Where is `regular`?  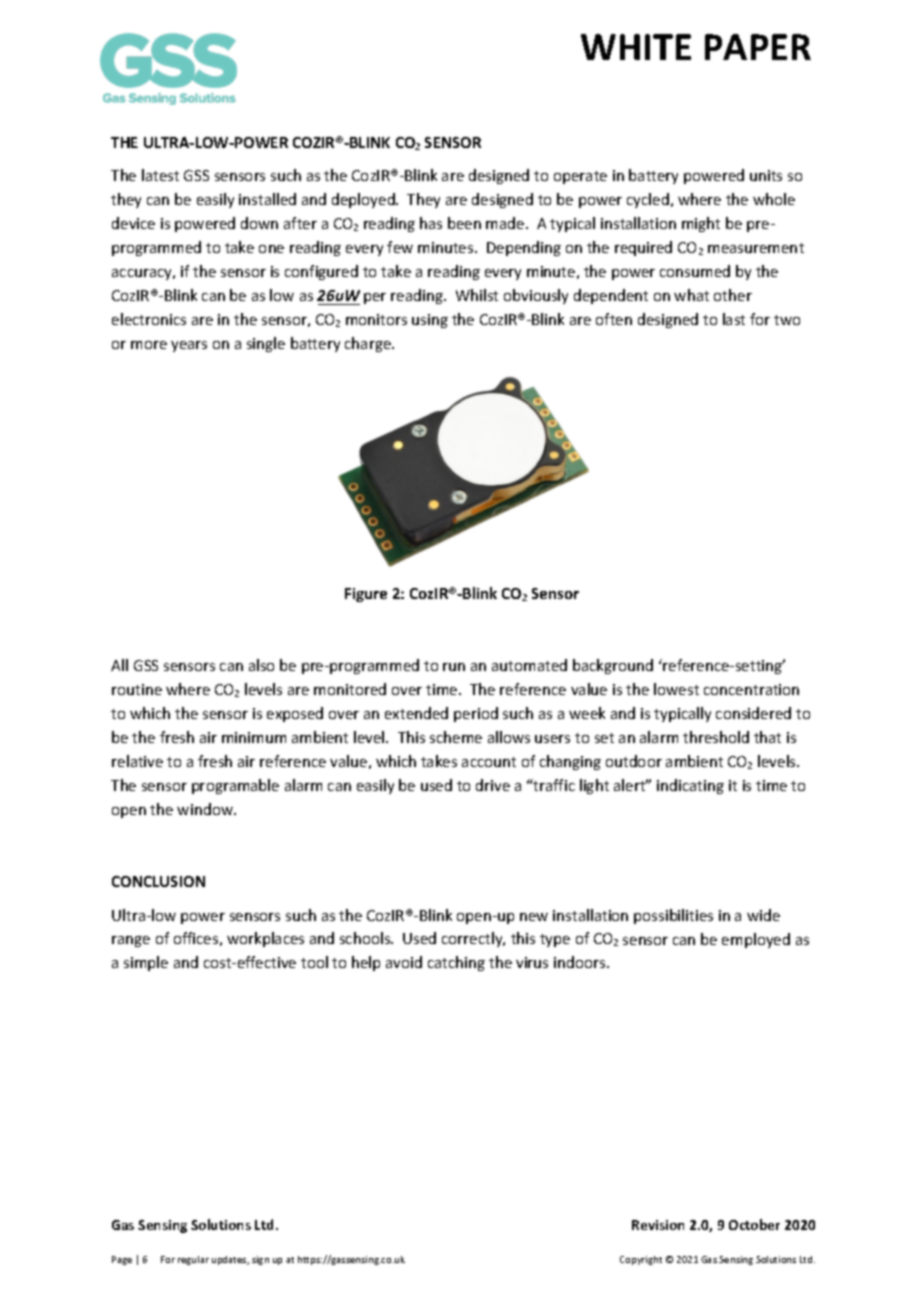
regular is located at coordinates (193, 1260).
